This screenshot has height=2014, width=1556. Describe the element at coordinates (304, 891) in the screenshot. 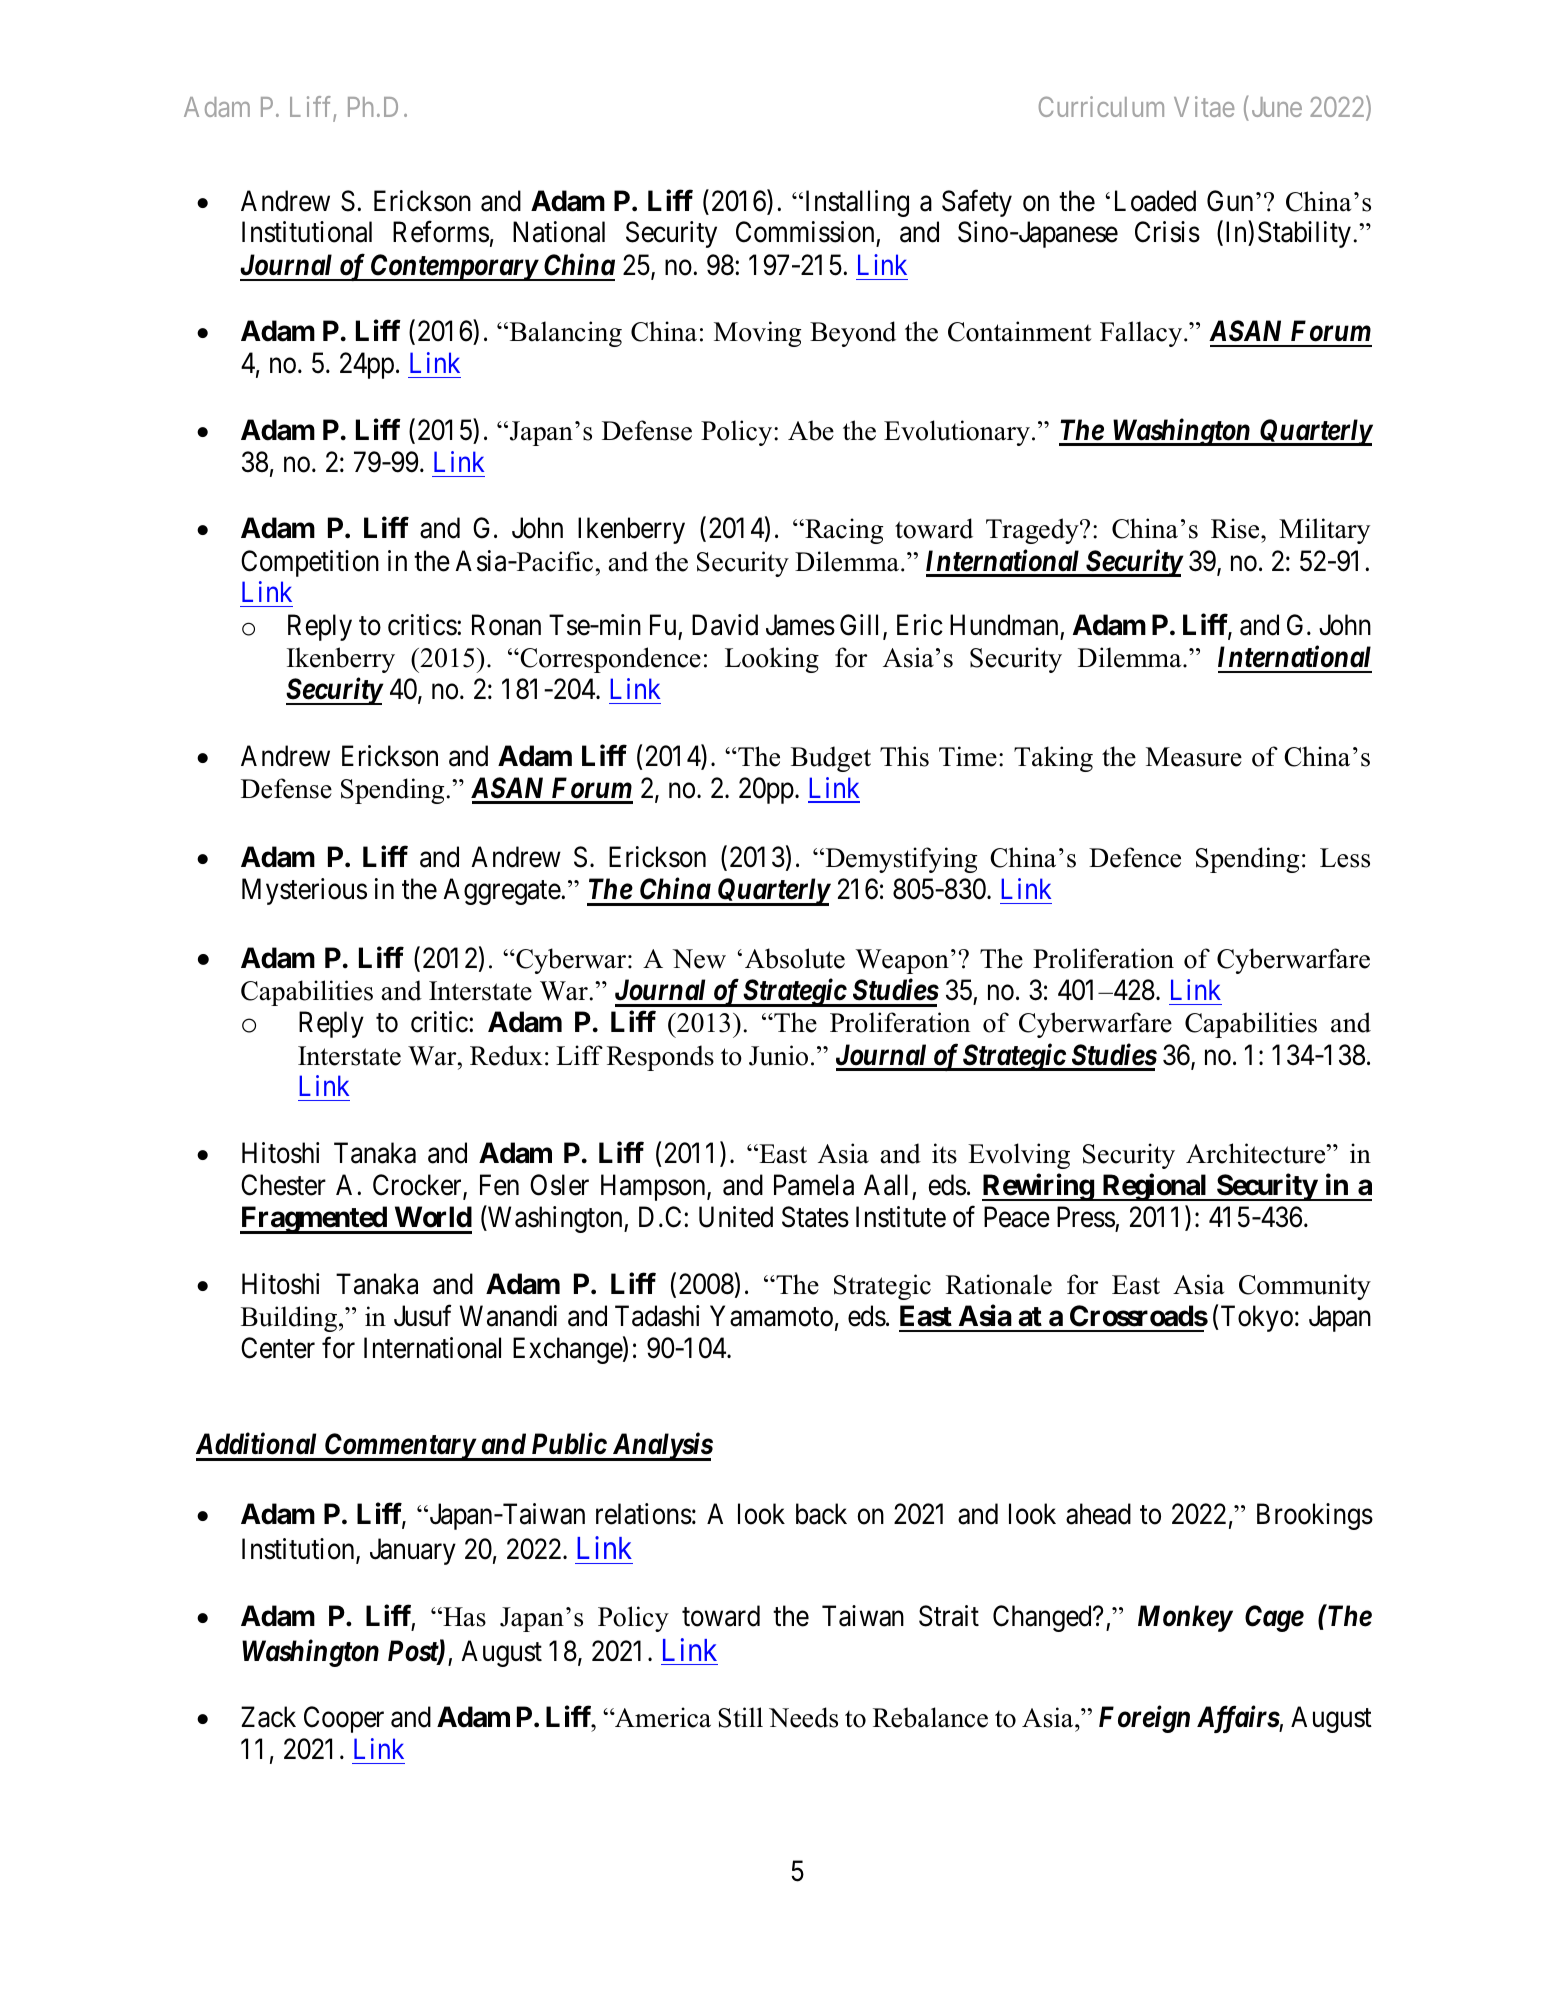

I see `Mysterious` at that location.
